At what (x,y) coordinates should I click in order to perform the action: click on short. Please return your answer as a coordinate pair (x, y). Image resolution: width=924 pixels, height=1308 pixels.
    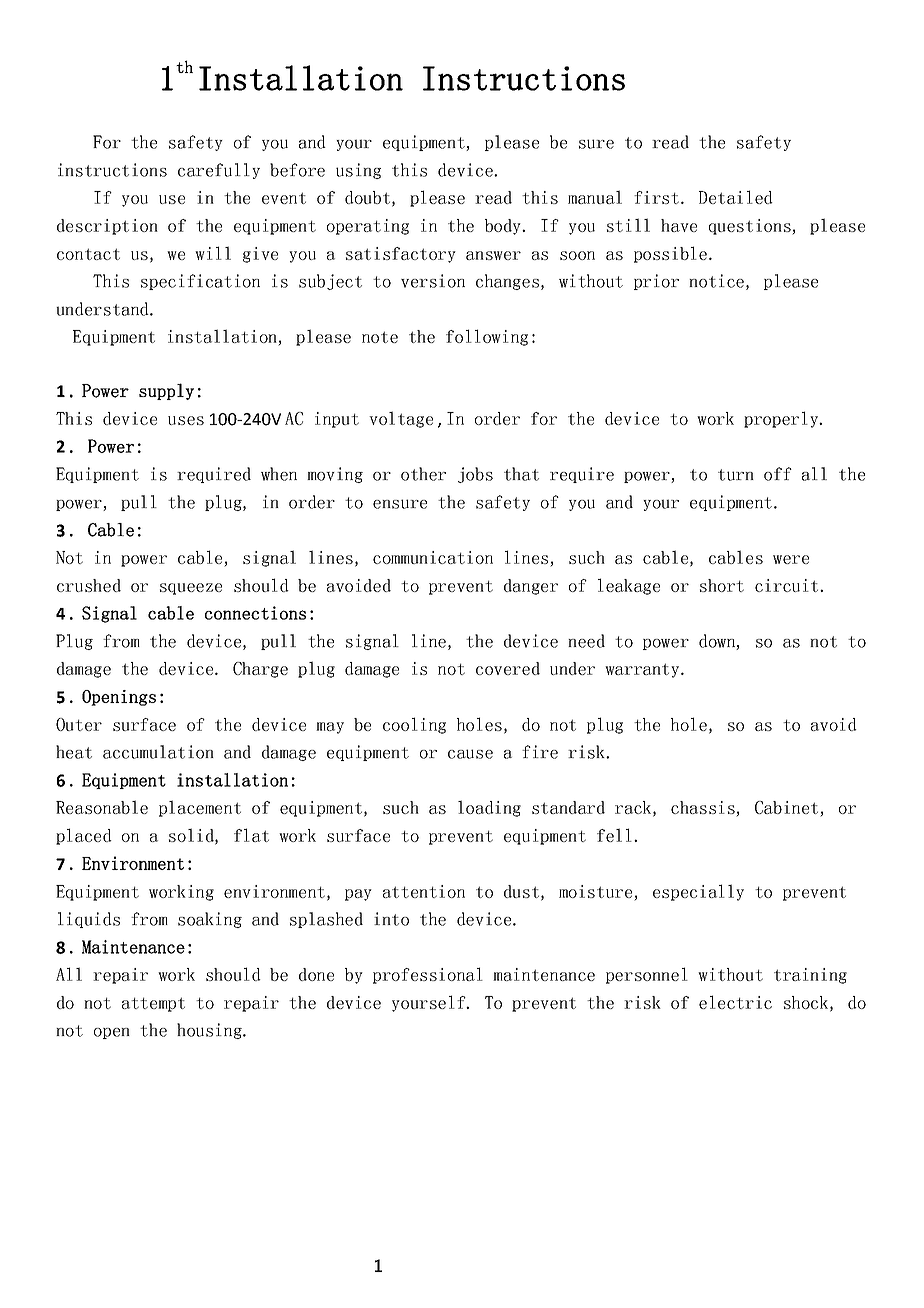
    Looking at the image, I should click on (722, 585).
